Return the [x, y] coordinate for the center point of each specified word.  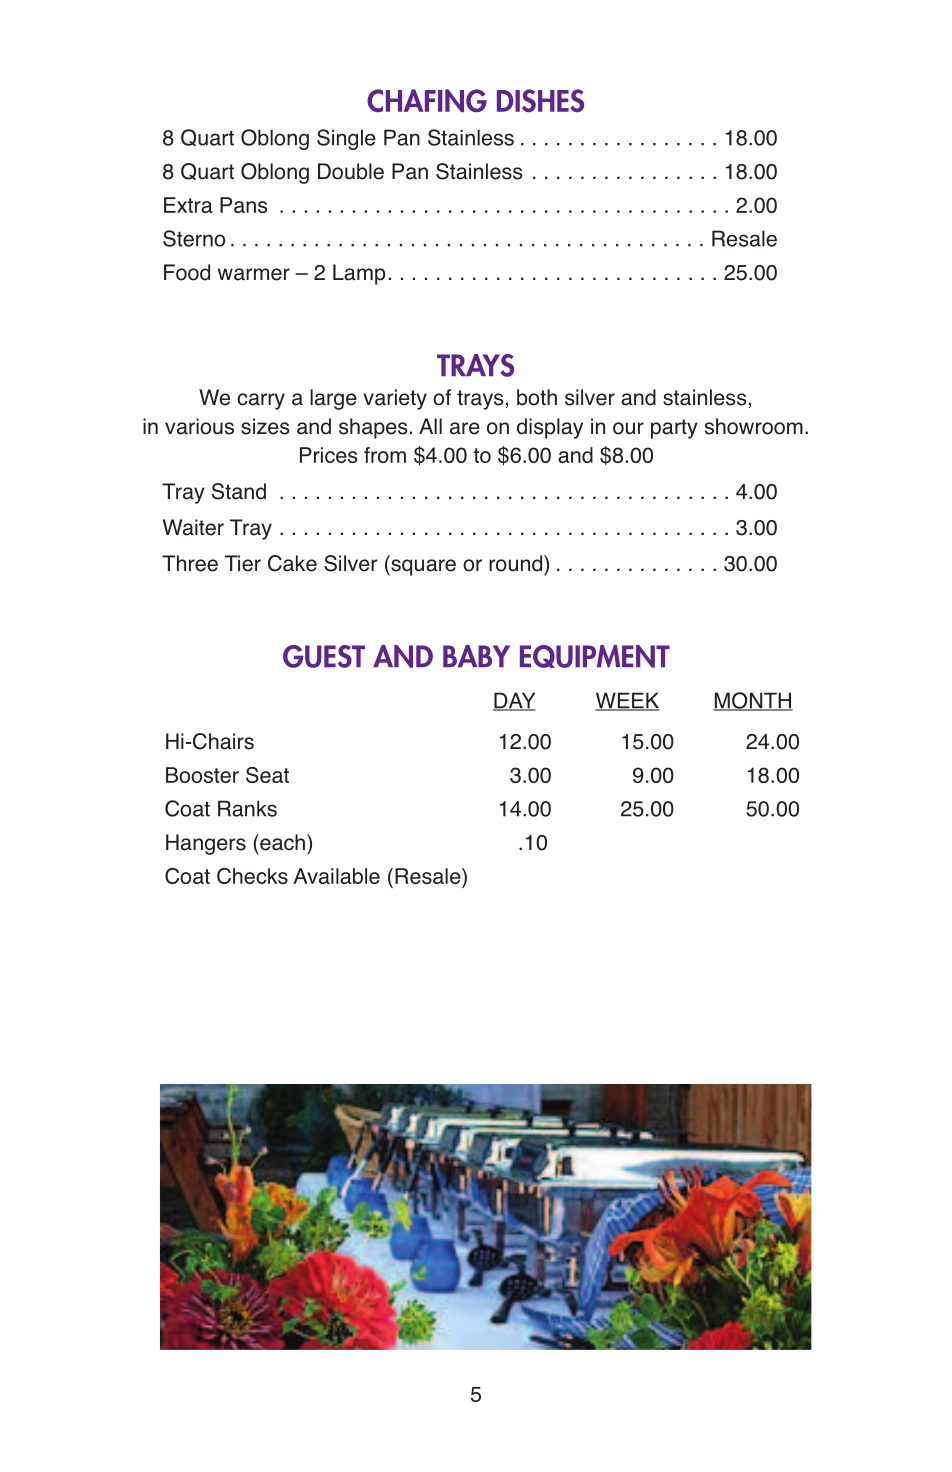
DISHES [540, 100]
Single [346, 139]
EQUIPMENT [595, 656]
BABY [476, 656]
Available [336, 876]
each [281, 842]
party [674, 429]
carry [261, 401]
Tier [243, 563]
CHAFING [427, 101]
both [537, 397]
